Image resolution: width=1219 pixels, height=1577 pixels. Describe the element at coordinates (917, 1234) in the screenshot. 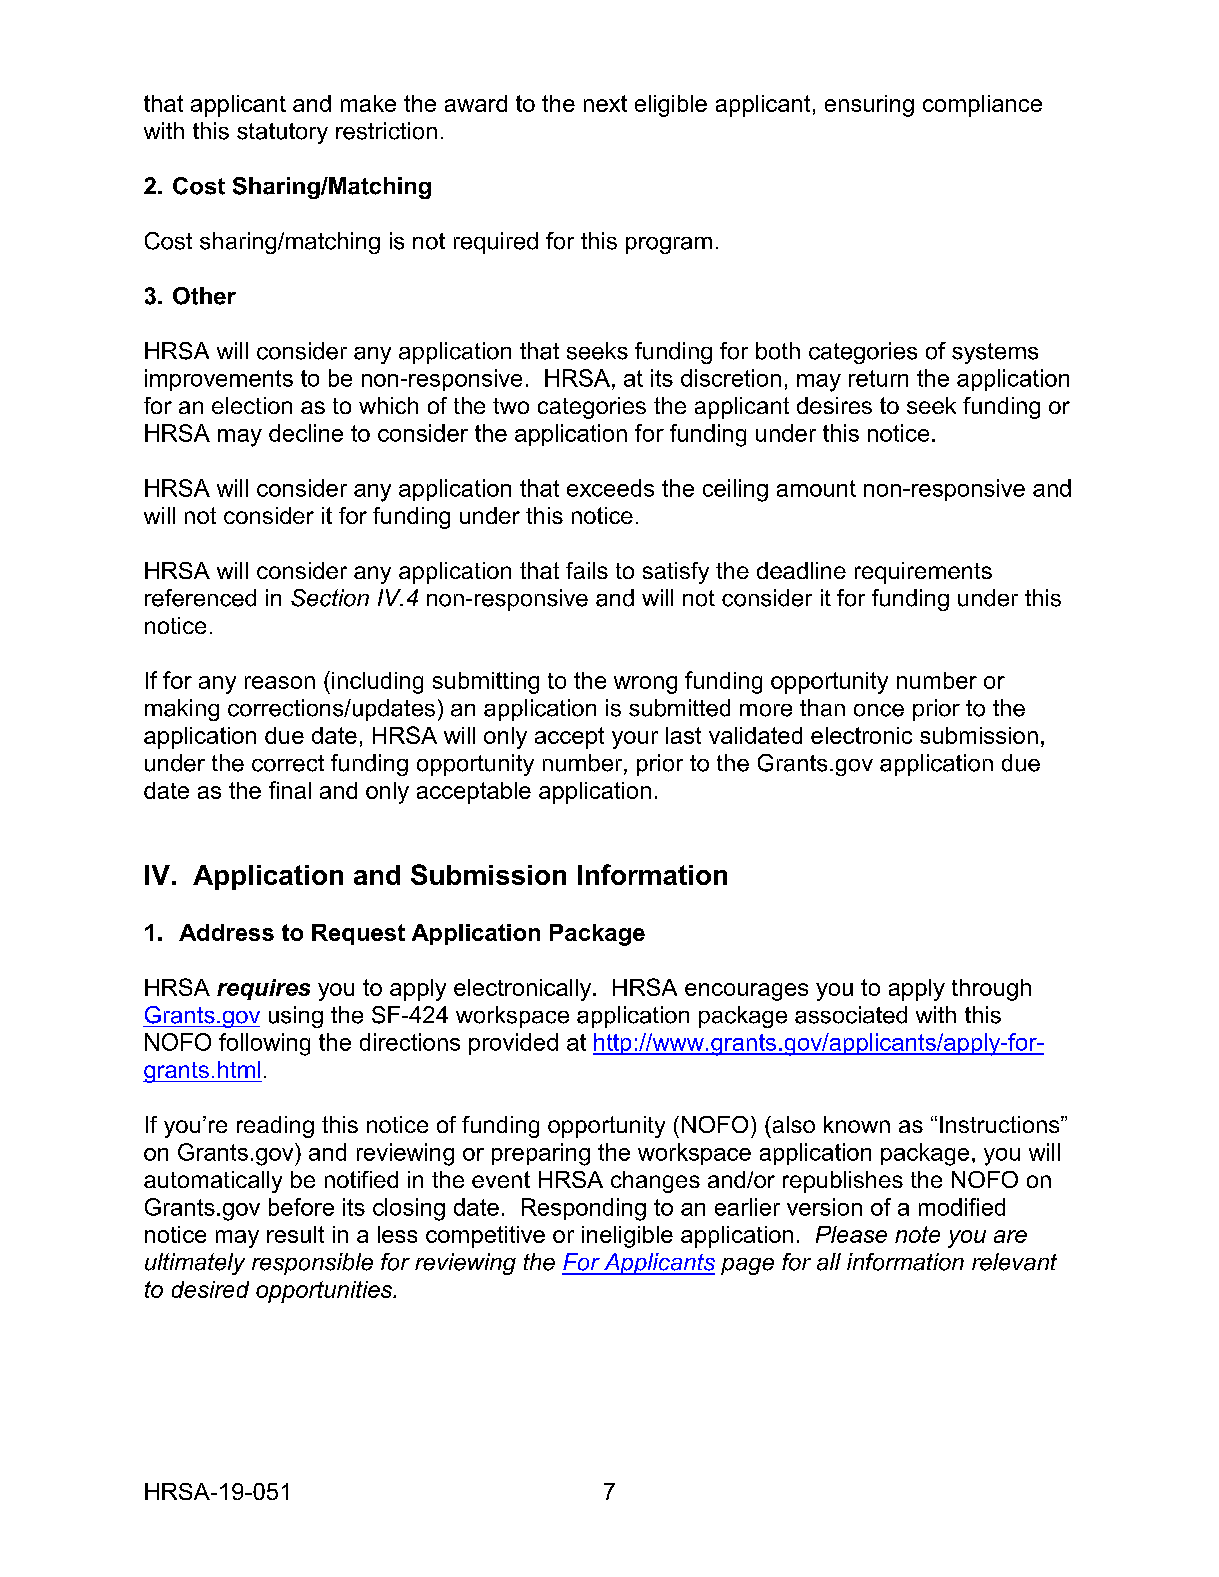

I see `note` at that location.
